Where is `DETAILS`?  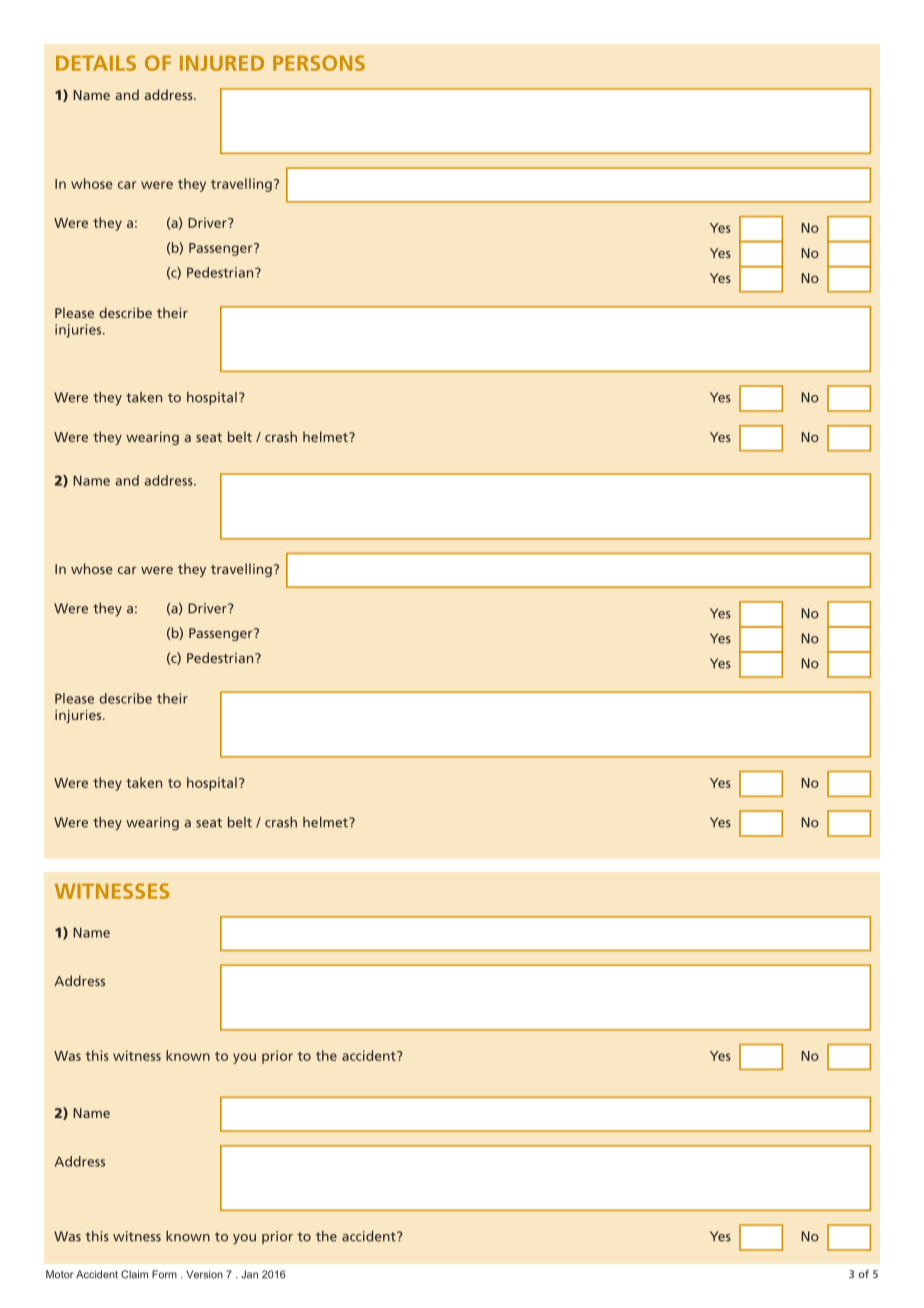
DETAILS is located at coordinates (96, 63).
